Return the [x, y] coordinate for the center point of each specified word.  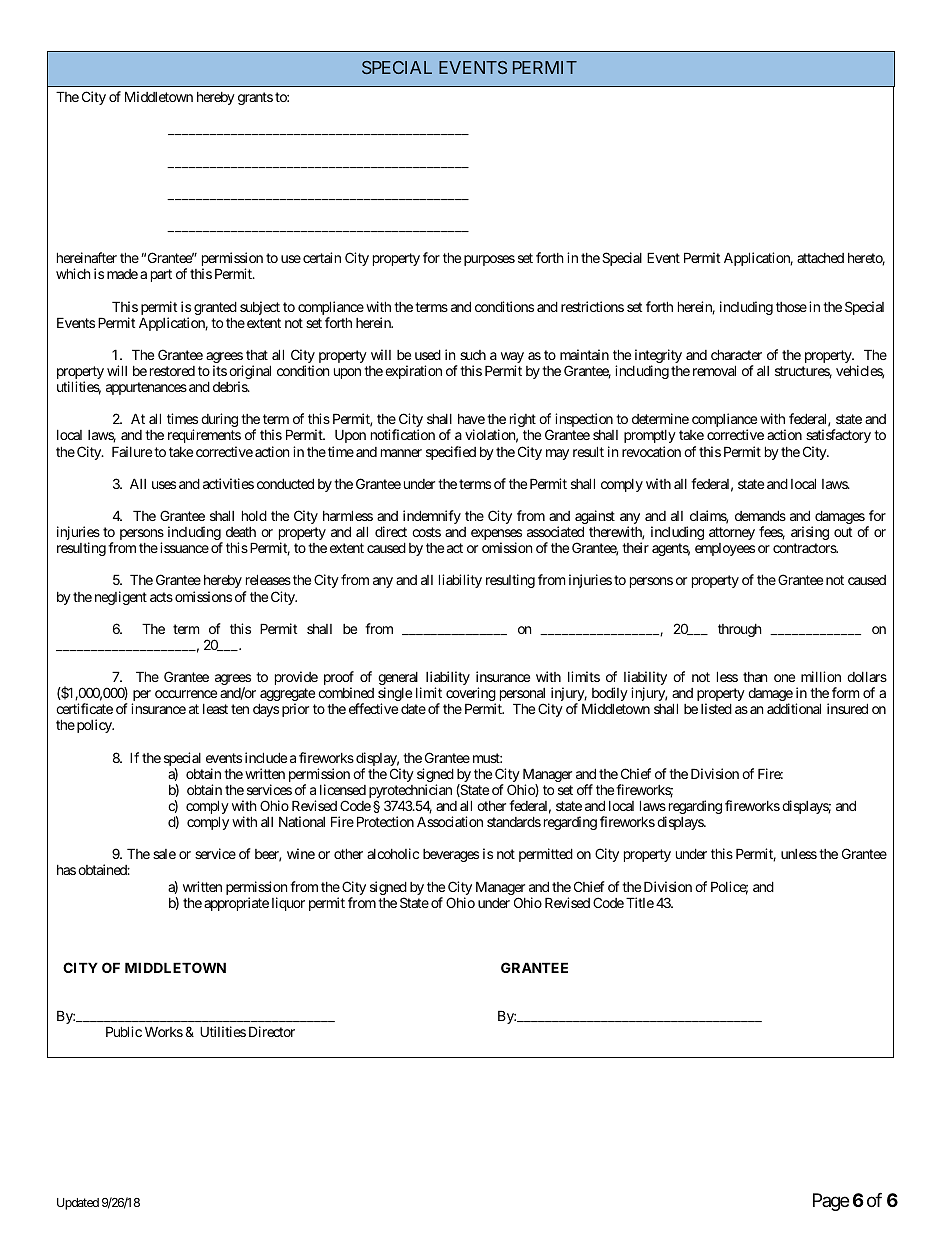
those [791, 307]
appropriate [236, 904]
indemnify [432, 517]
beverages [451, 855]
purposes [489, 260]
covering [471, 695]
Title [640, 902]
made [122, 274]
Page [831, 1202]
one [784, 678]
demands [760, 515]
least [215, 709]
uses [164, 485]
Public [124, 1031]
